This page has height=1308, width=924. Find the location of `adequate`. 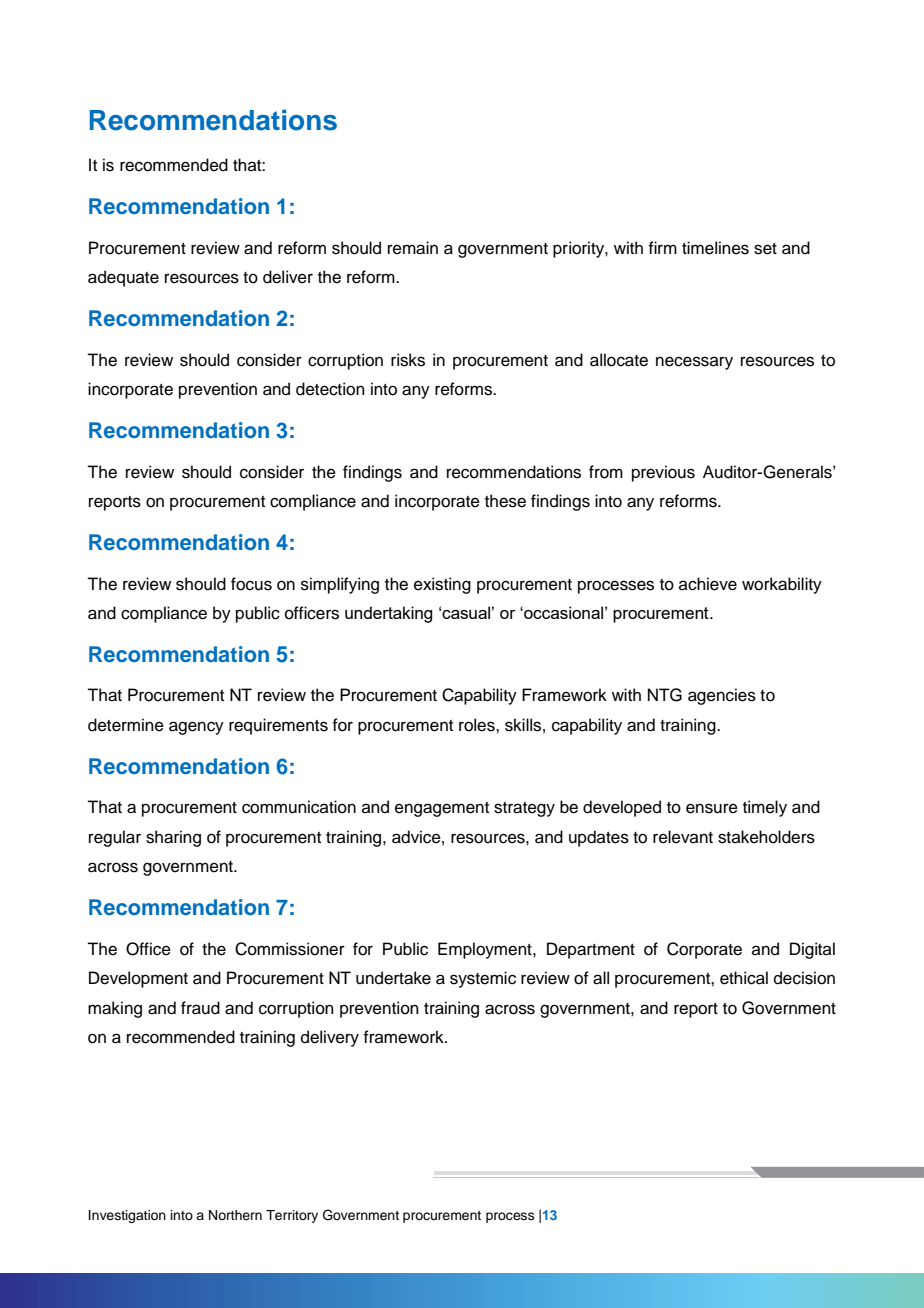

adequate is located at coordinates (123, 278).
